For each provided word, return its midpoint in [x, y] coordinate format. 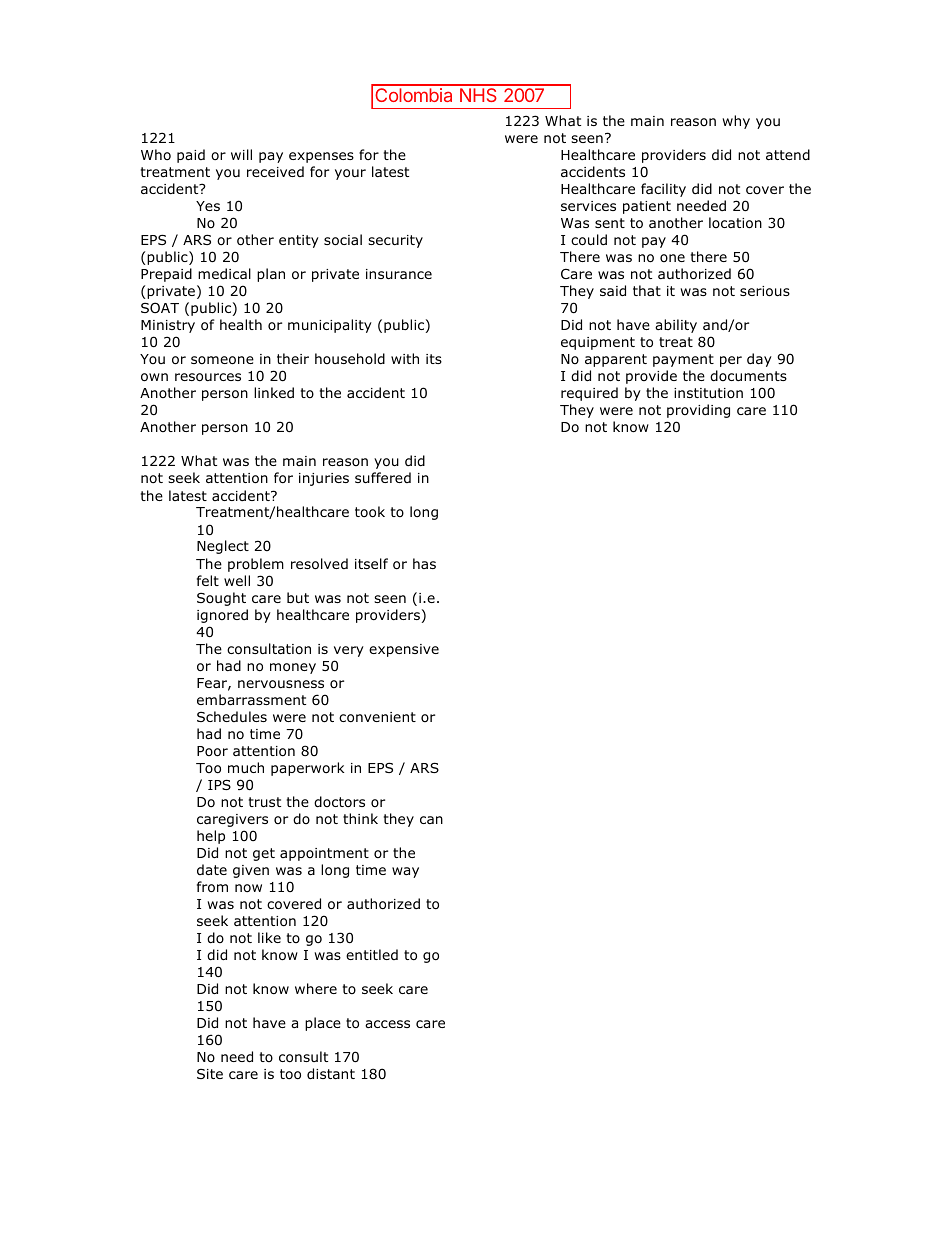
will [241, 154]
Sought [221, 599]
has [424, 563]
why [736, 122]
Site [210, 1074]
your [350, 174]
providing [698, 411]
